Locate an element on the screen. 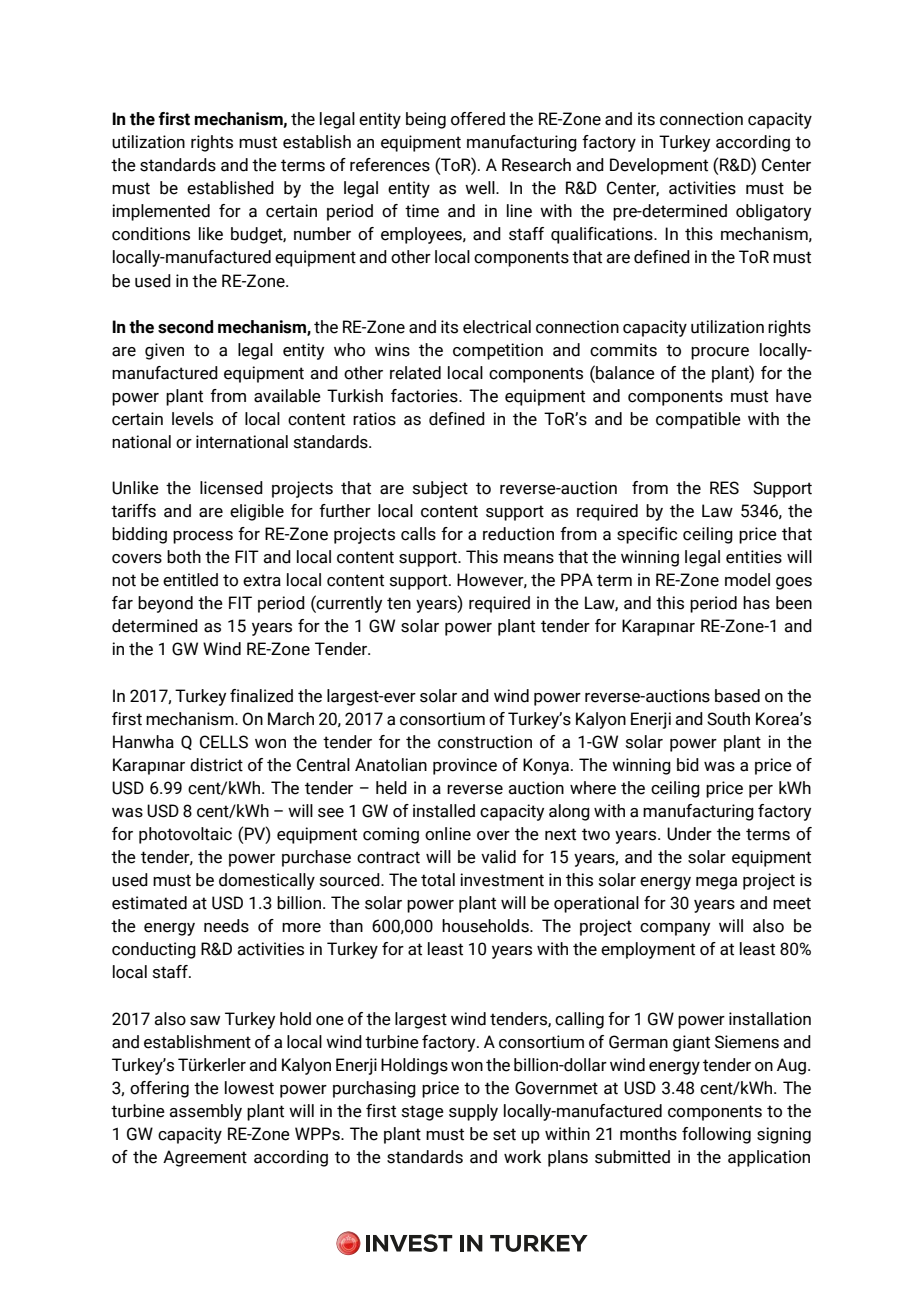 The width and height of the screenshot is (924, 1308). offered is located at coordinates (478, 119).
